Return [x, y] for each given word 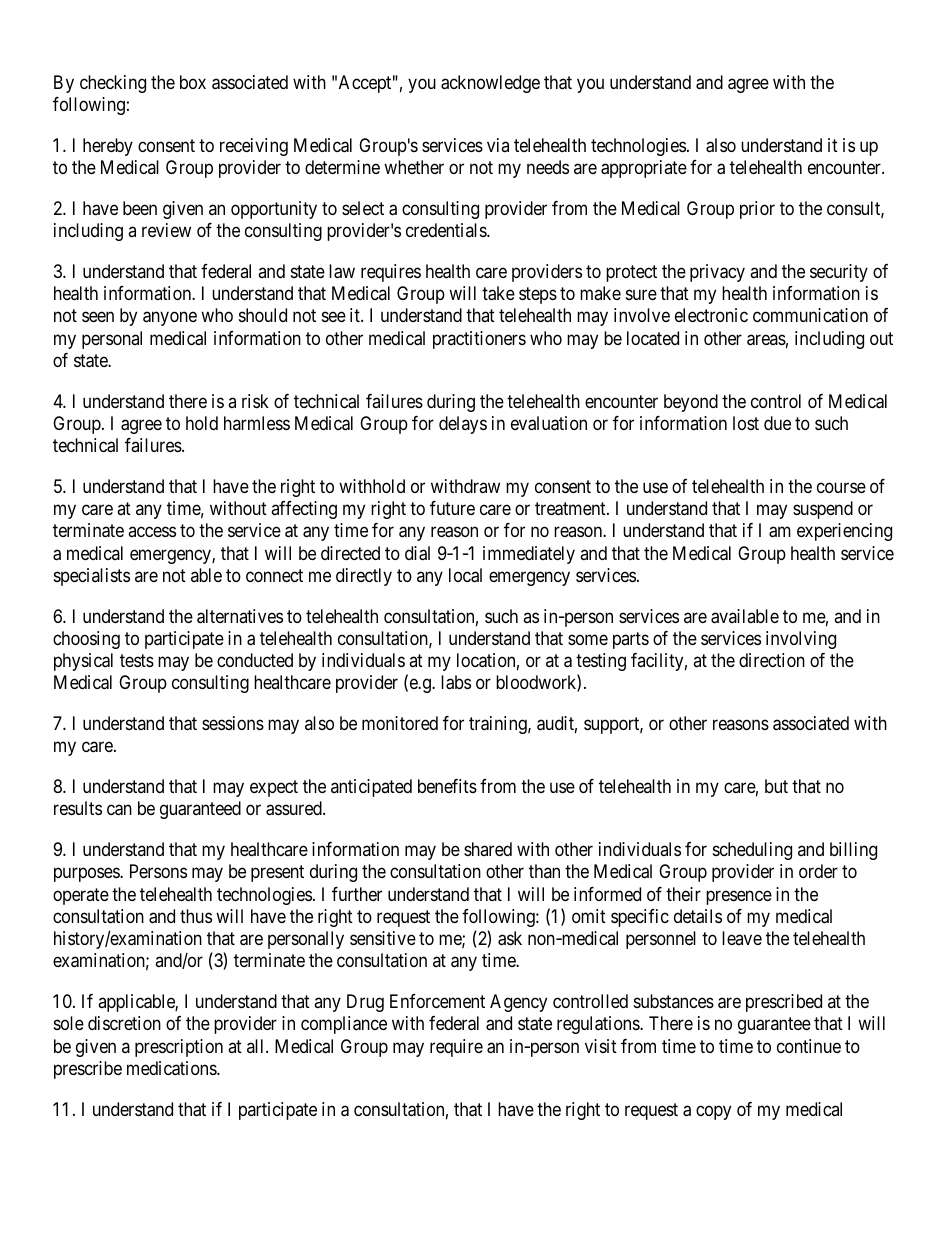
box [193, 82]
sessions [233, 723]
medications [172, 1068]
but [776, 786]
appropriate [644, 169]
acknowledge [490, 84]
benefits [447, 786]
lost [746, 423]
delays [463, 425]
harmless [257, 423]
